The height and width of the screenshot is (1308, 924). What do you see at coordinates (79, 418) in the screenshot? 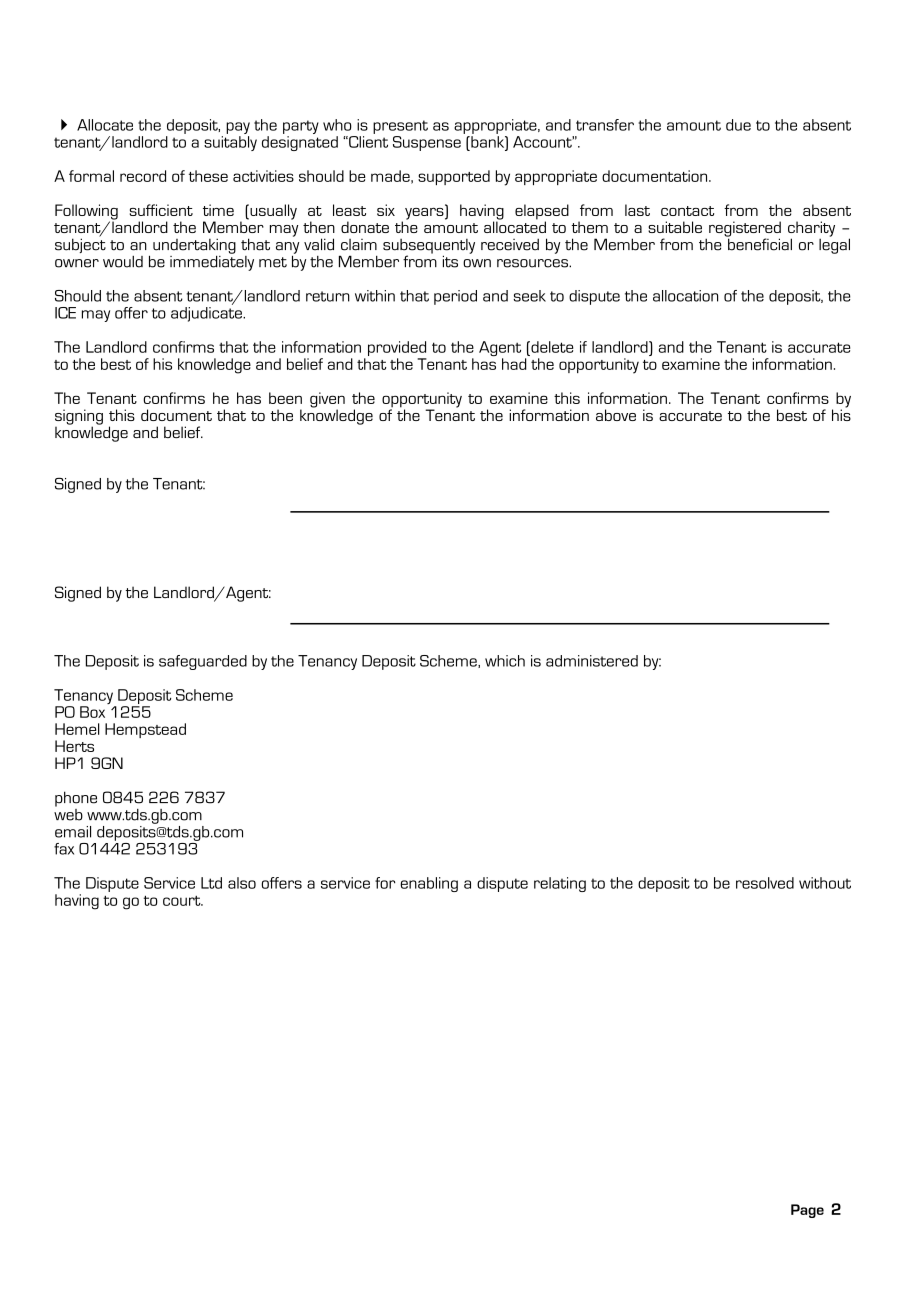
I see `signing` at bounding box center [79, 418].
